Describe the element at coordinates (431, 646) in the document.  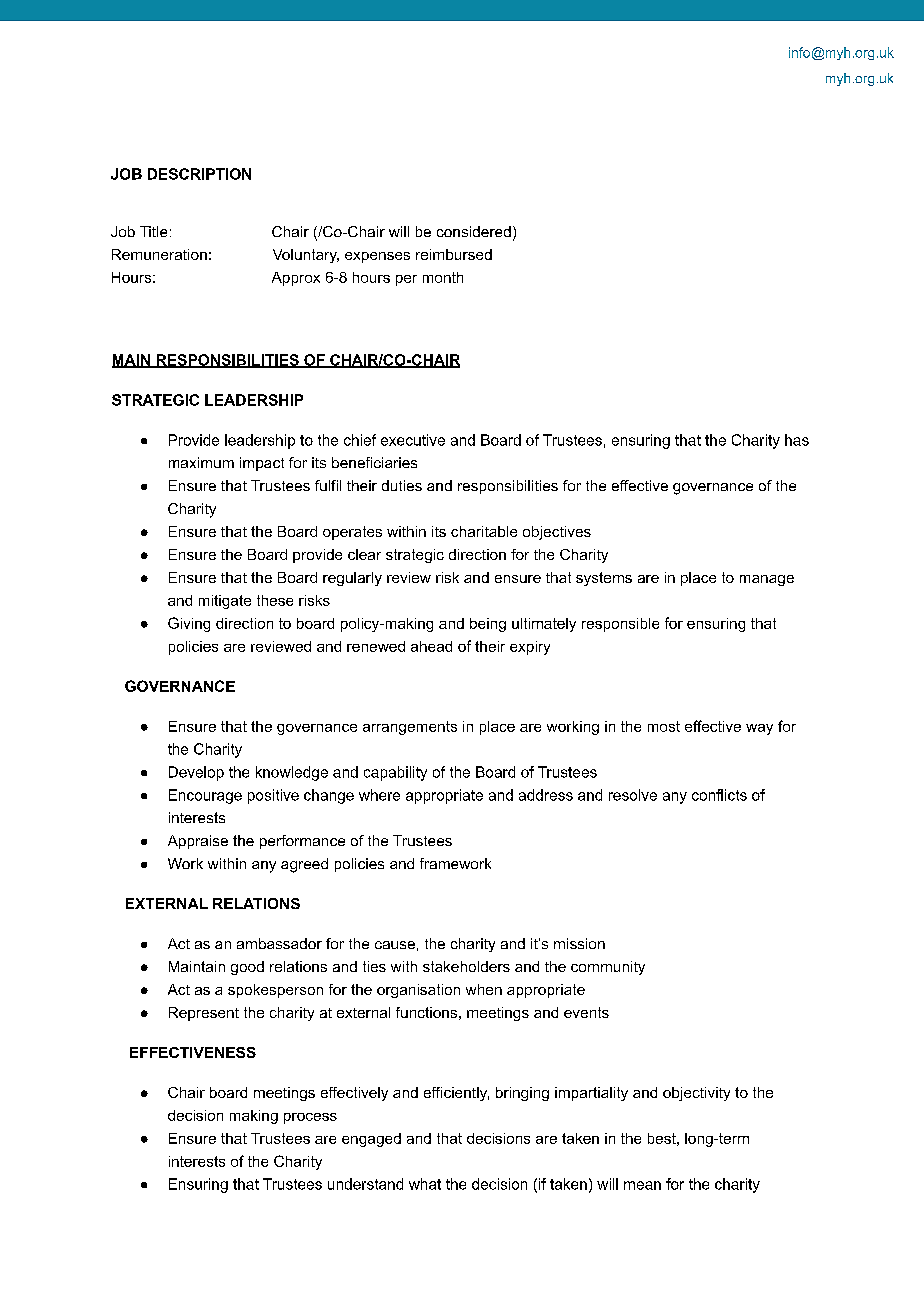
I see `ahead` at that location.
